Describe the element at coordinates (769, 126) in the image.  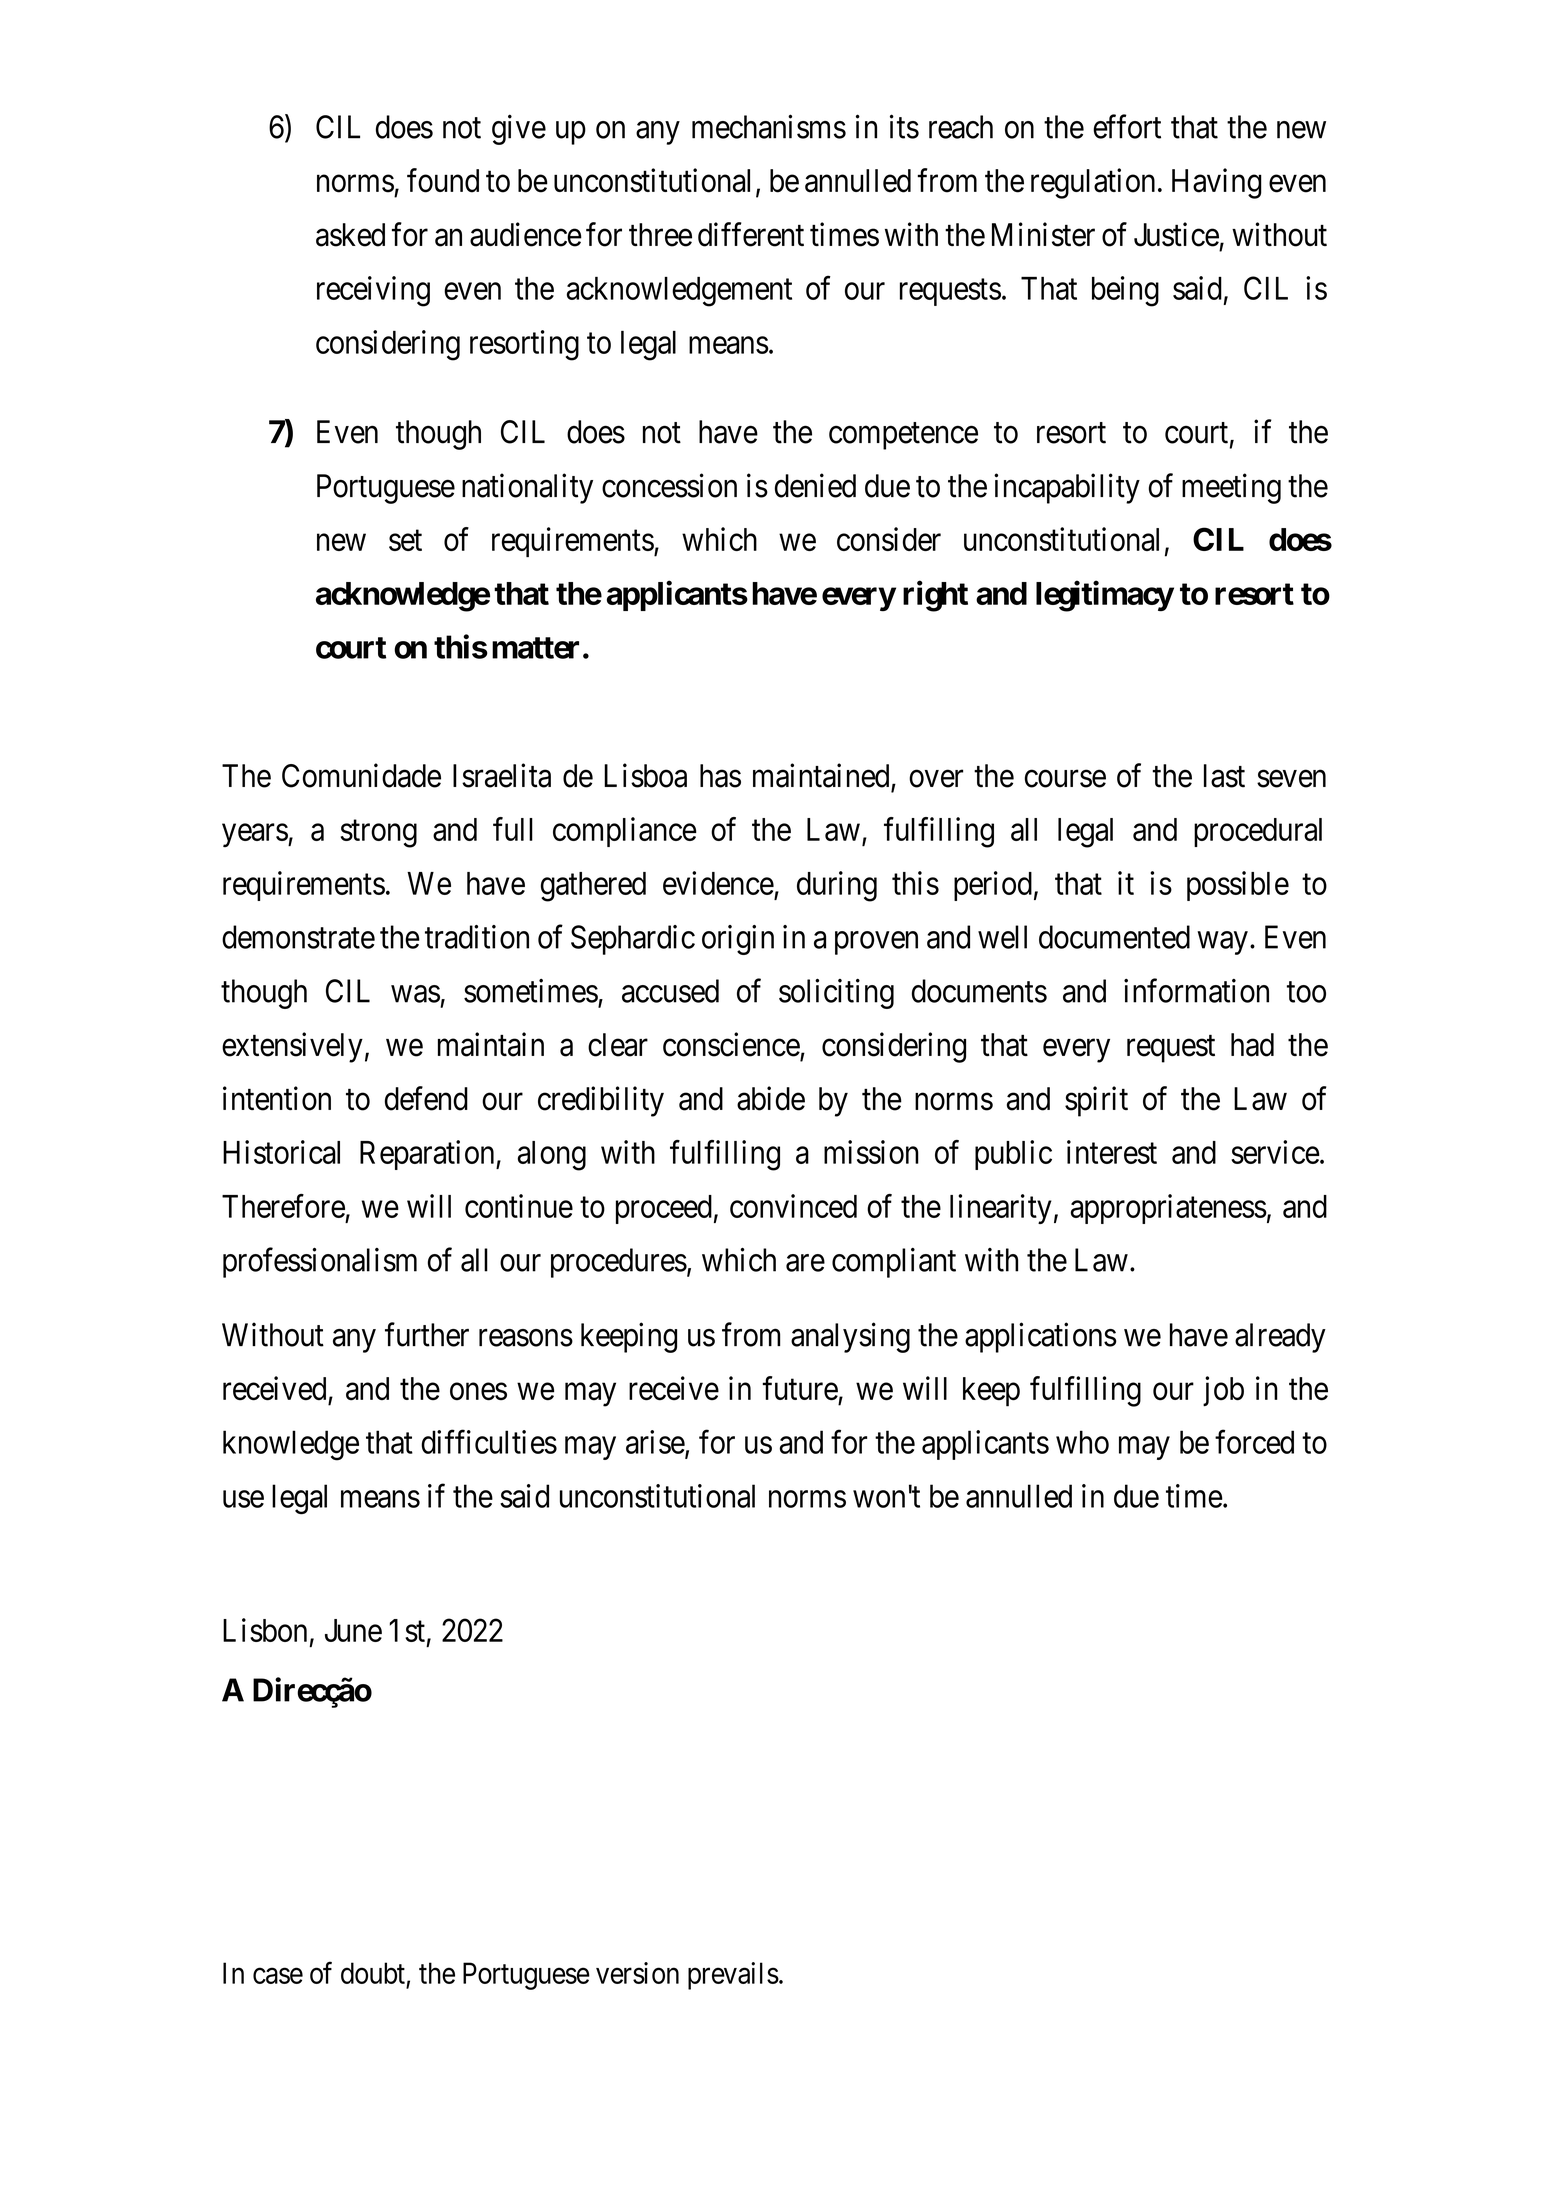
I see `mechanisms` at that location.
